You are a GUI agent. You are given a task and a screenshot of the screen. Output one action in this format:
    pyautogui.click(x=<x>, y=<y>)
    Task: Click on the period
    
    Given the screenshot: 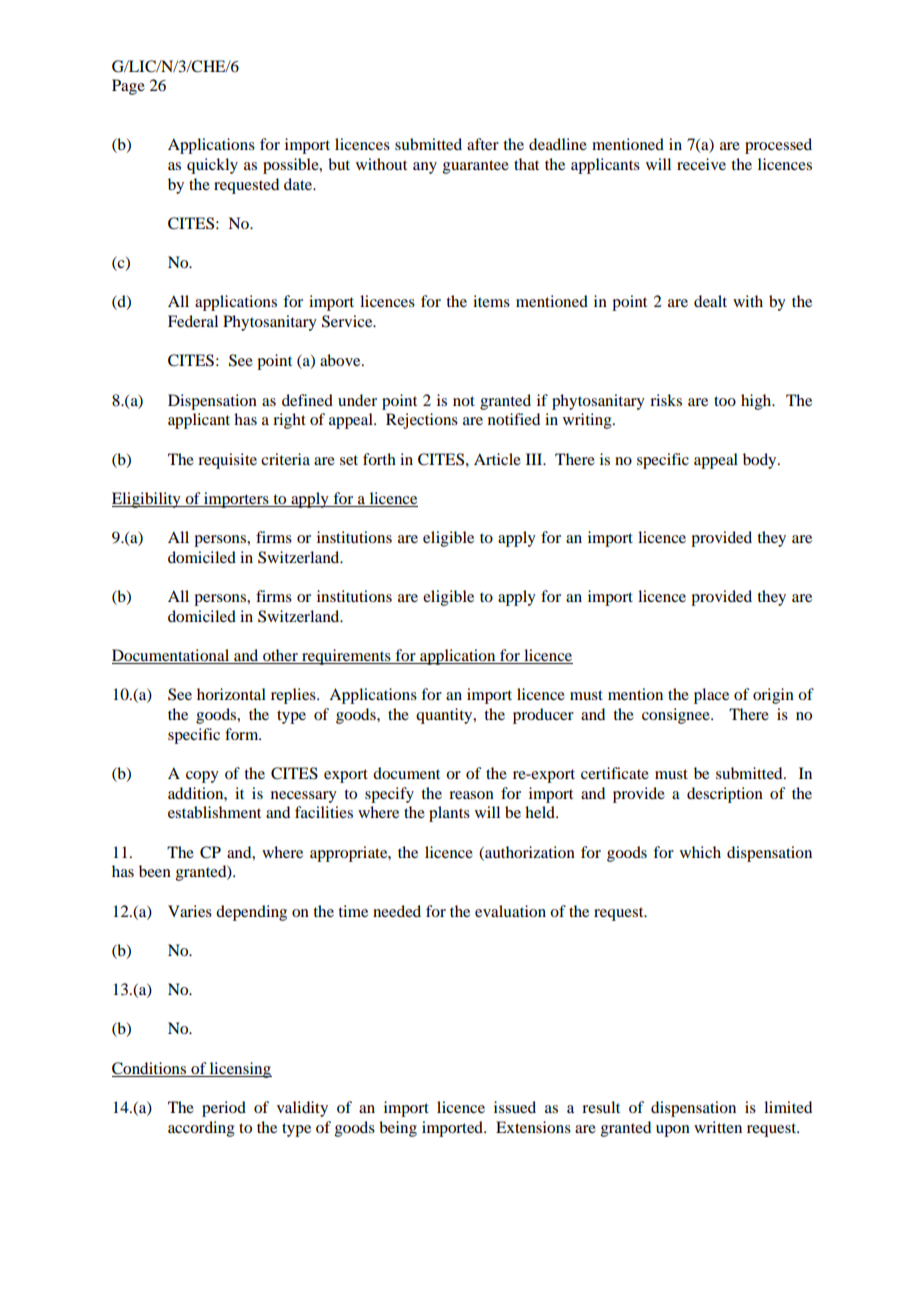 What is the action you would take?
    pyautogui.click(x=224, y=1109)
